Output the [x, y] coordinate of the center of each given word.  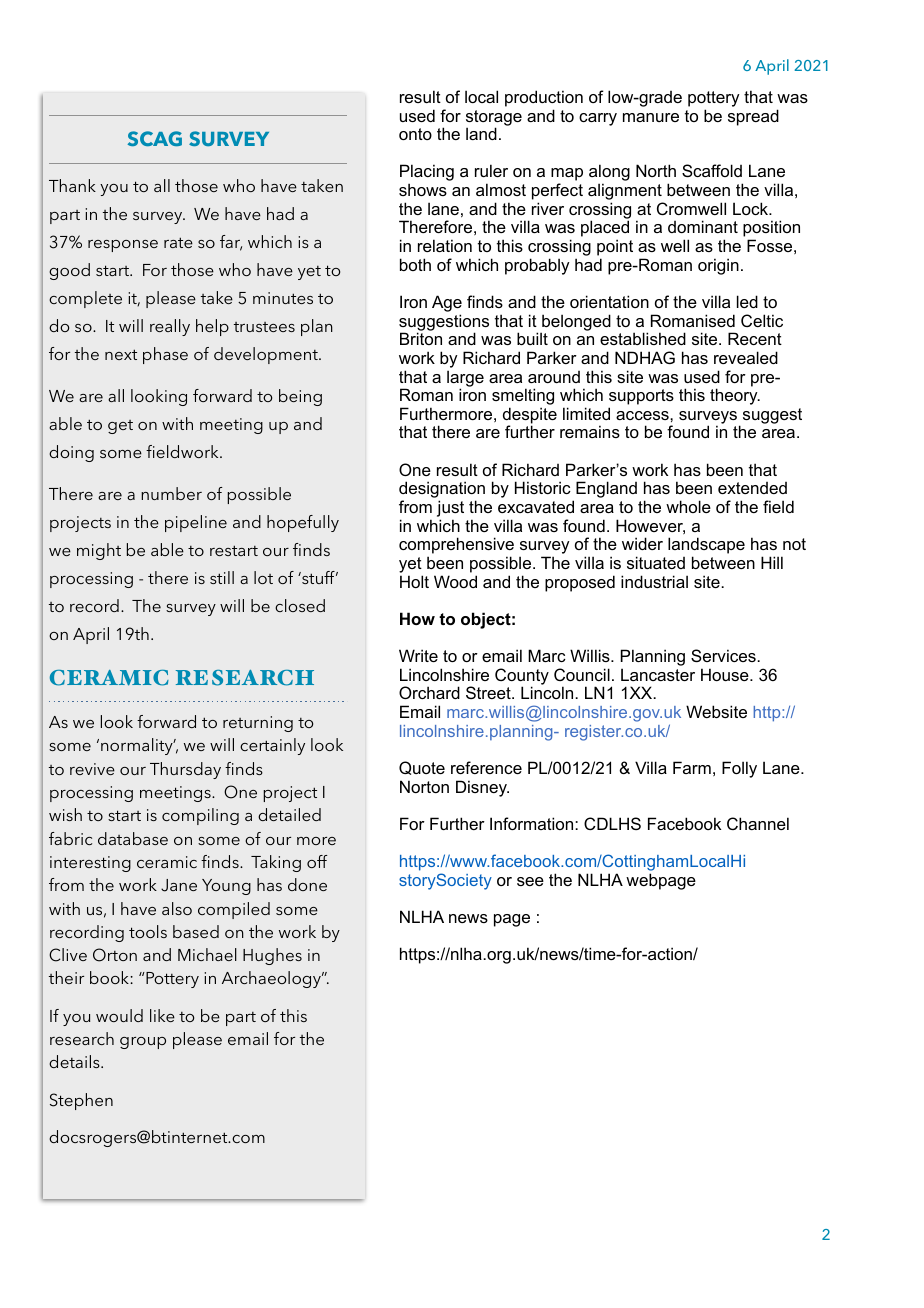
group [143, 1043]
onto [415, 134]
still [222, 577]
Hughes [272, 956]
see [530, 881]
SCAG [155, 138]
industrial [654, 581]
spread [753, 117]
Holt [414, 581]
